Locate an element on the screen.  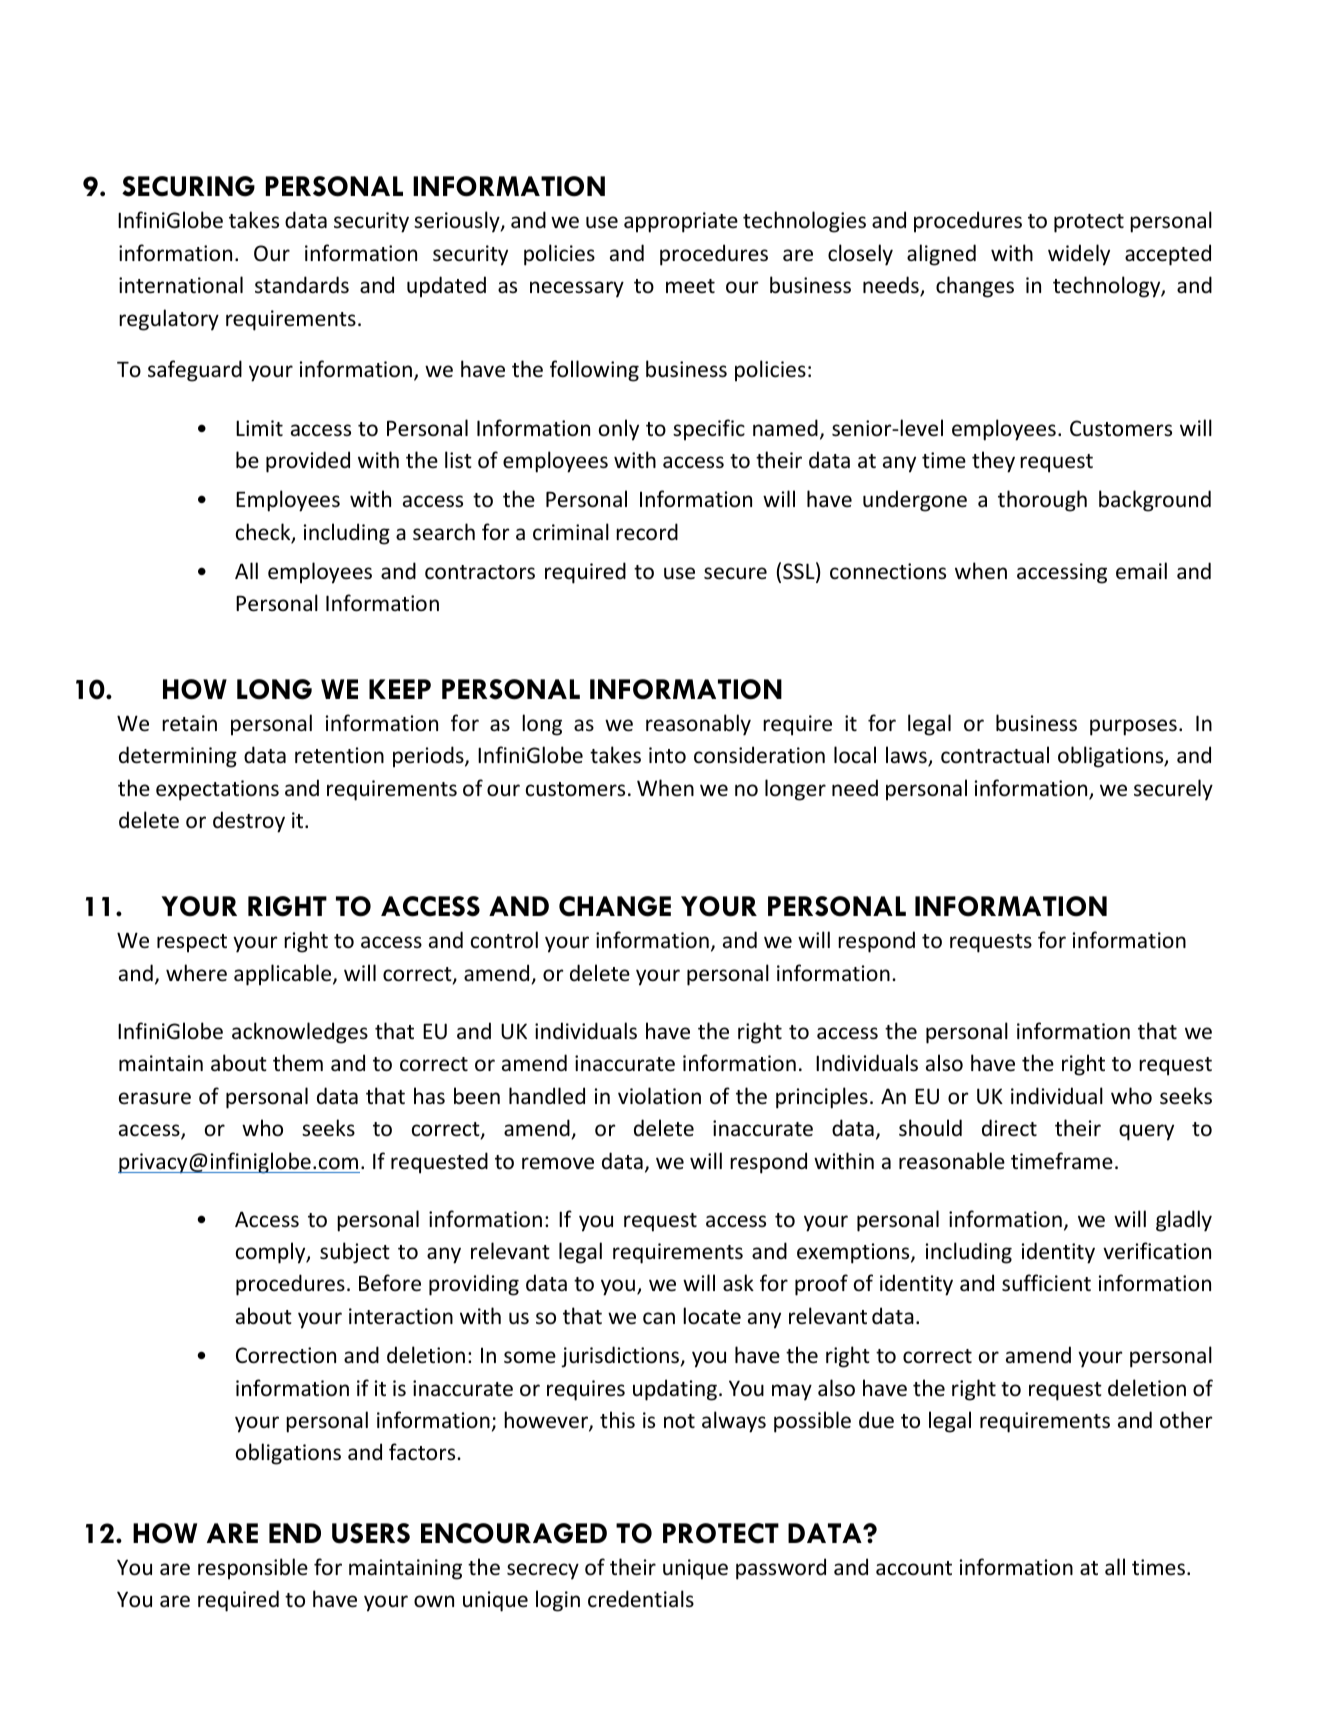
widely is located at coordinates (1079, 255).
